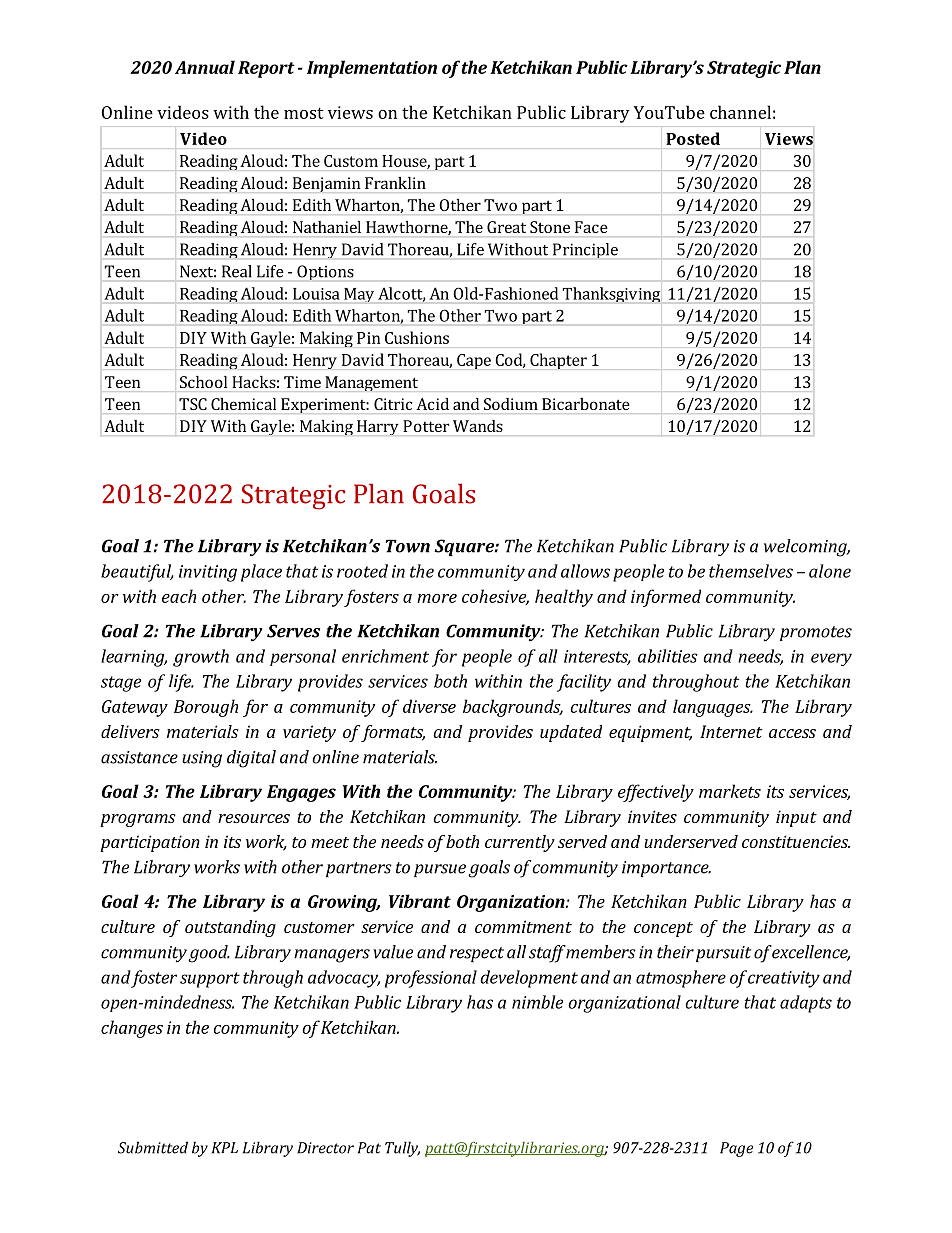 Image resolution: width=952 pixels, height=1233 pixels. Describe the element at coordinates (520, 843) in the screenshot. I see `currently` at that location.
